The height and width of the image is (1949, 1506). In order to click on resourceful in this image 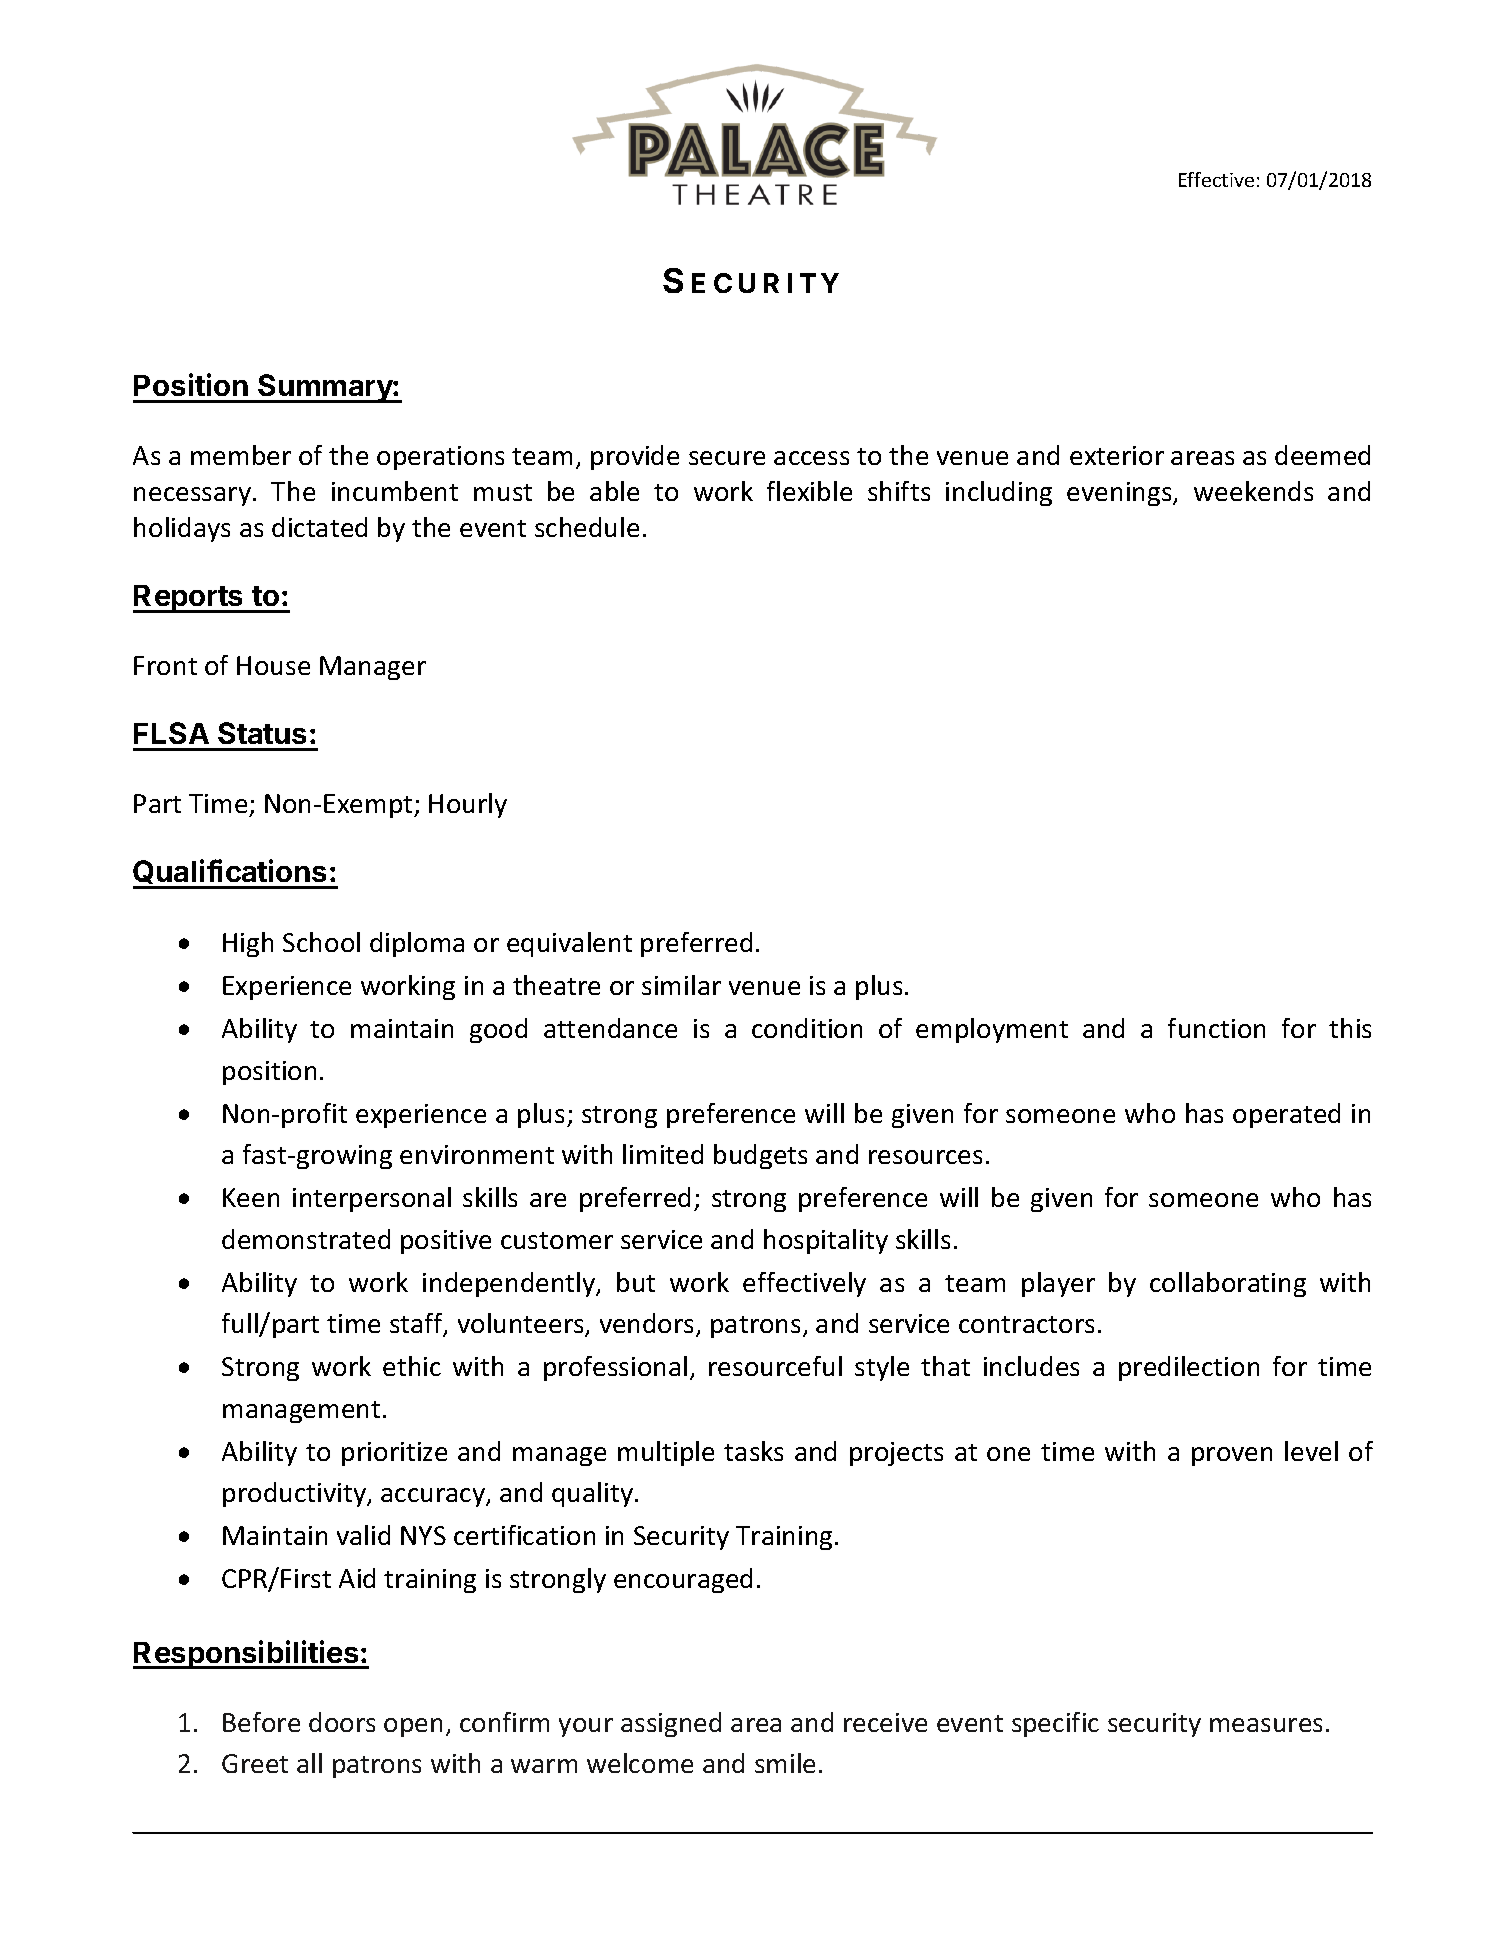, I will do `click(775, 1366)`.
